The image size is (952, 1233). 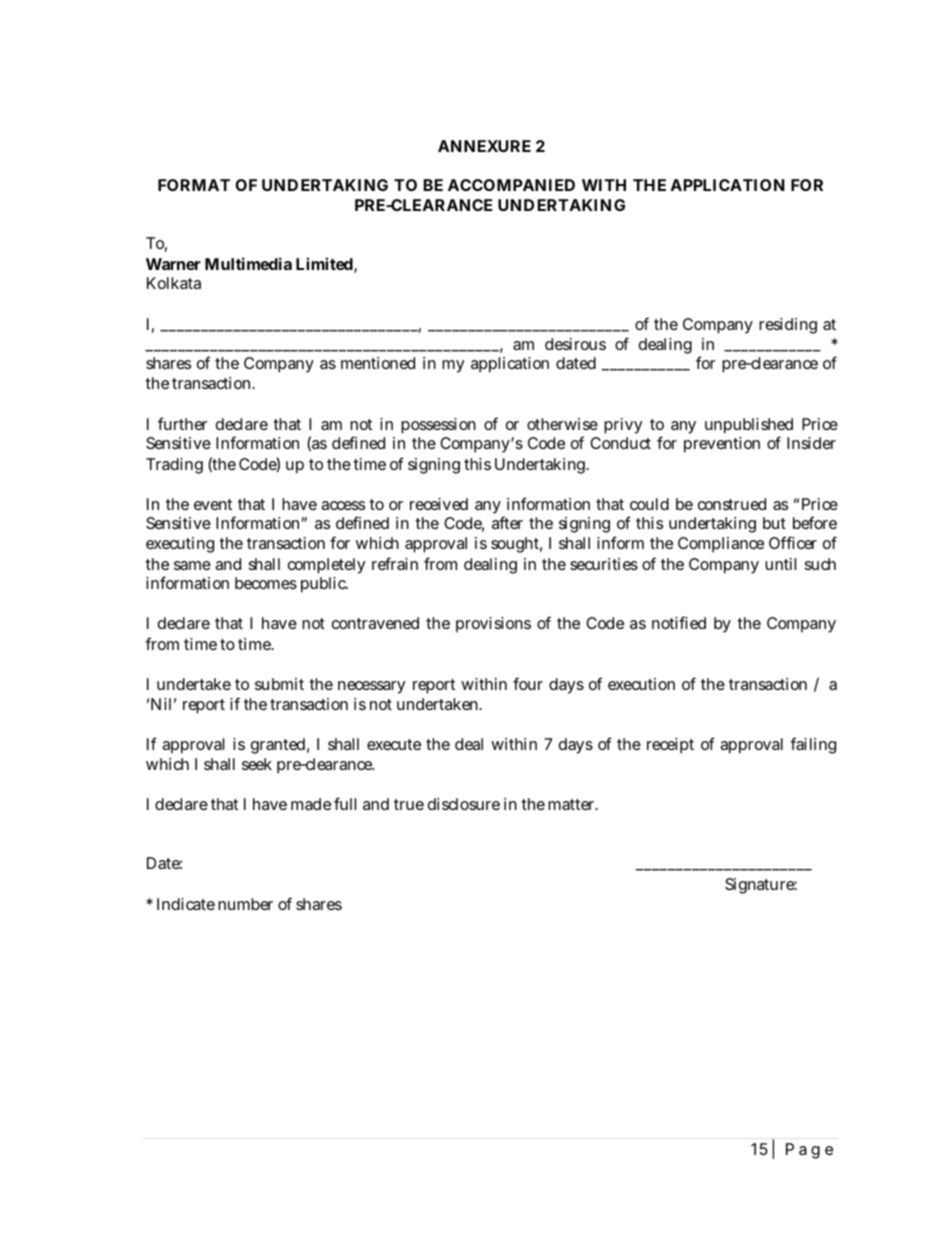 What do you see at coordinates (511, 185) in the page?
I see `ACCOMPANIED` at bounding box center [511, 185].
